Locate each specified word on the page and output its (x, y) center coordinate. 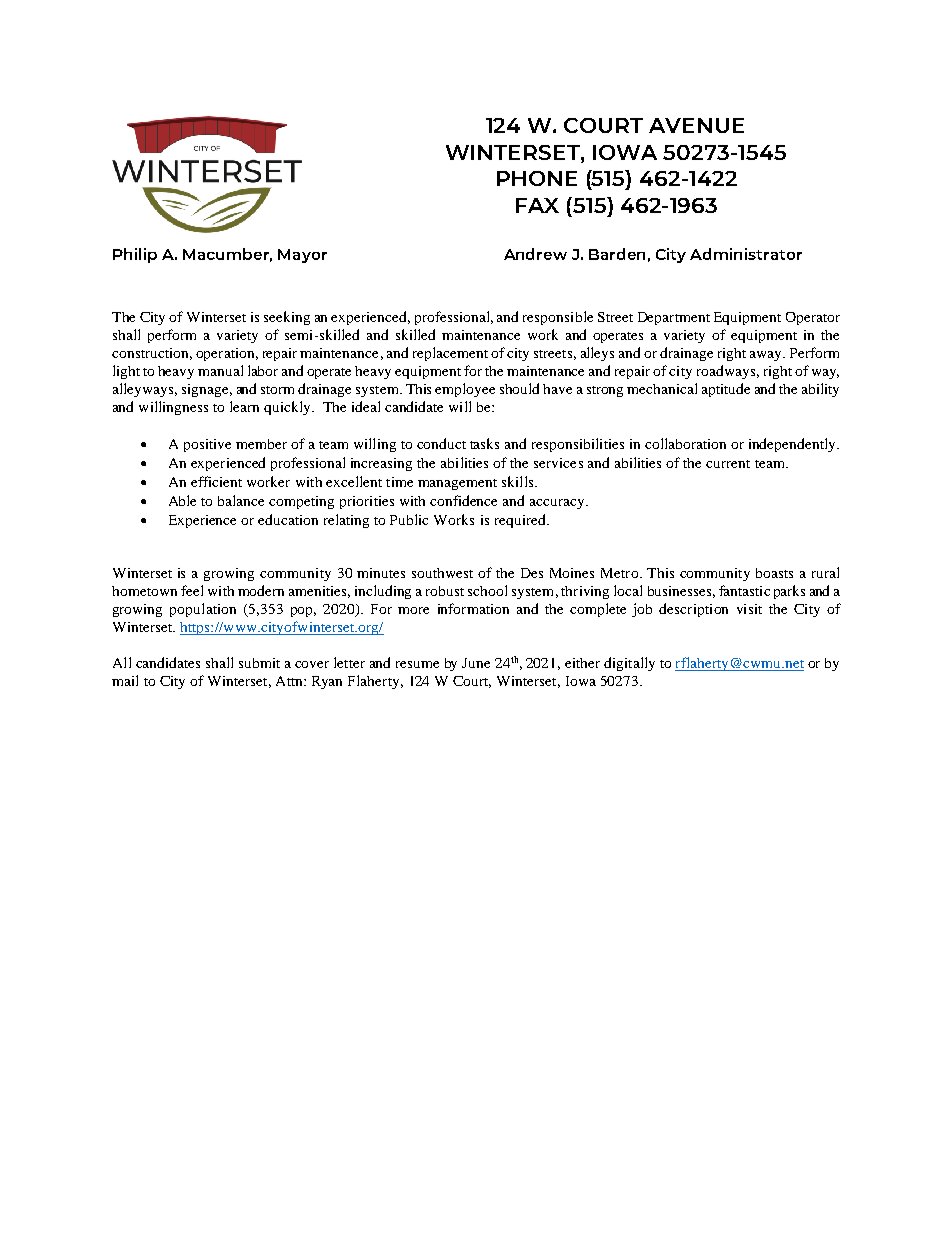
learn (244, 406)
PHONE (537, 178)
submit (259, 663)
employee (465, 390)
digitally (629, 664)
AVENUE (696, 125)
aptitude (726, 390)
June (476, 663)
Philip (135, 255)
